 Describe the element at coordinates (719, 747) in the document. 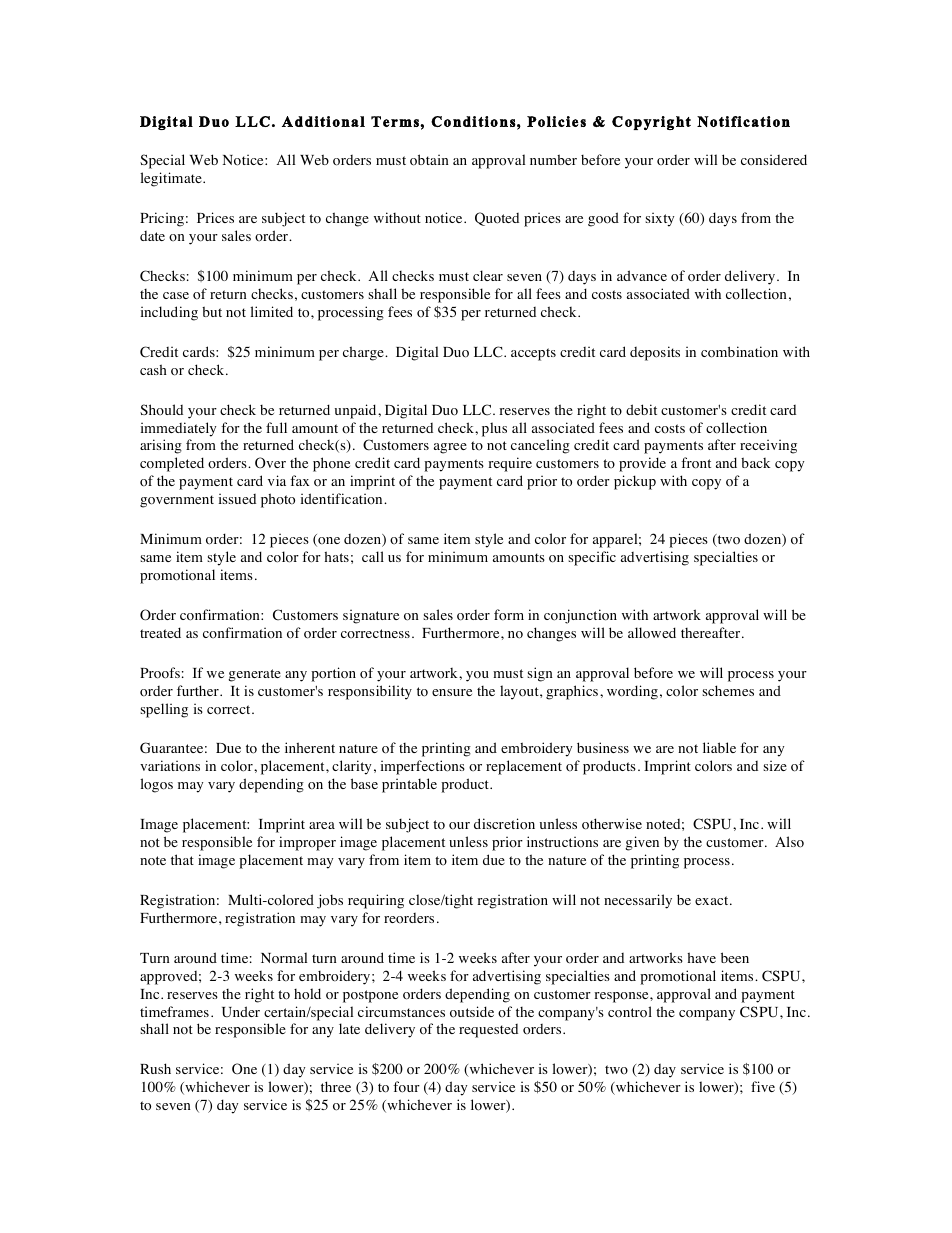

I see `liable` at that location.
